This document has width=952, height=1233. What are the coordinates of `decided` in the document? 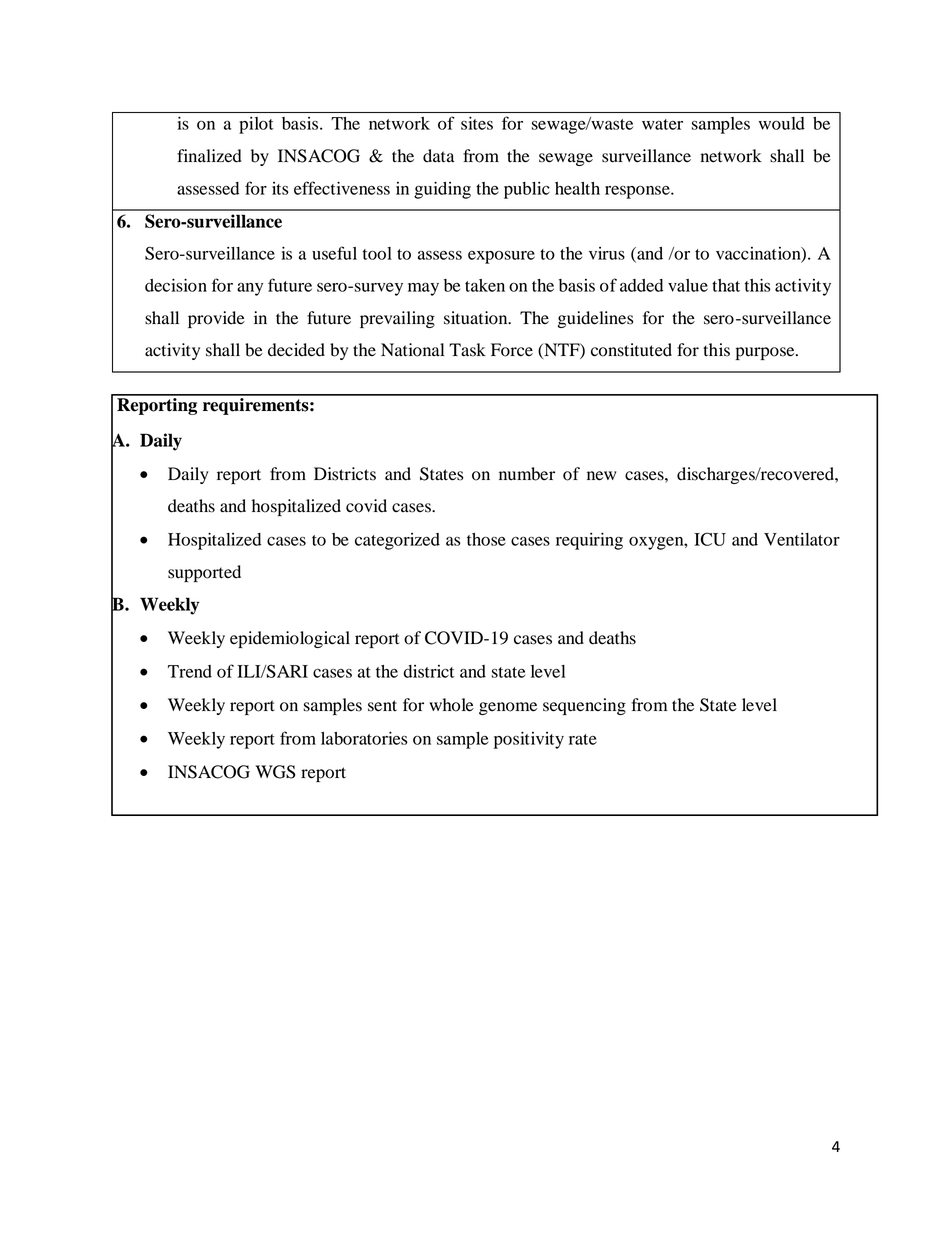 It's located at (296, 350).
